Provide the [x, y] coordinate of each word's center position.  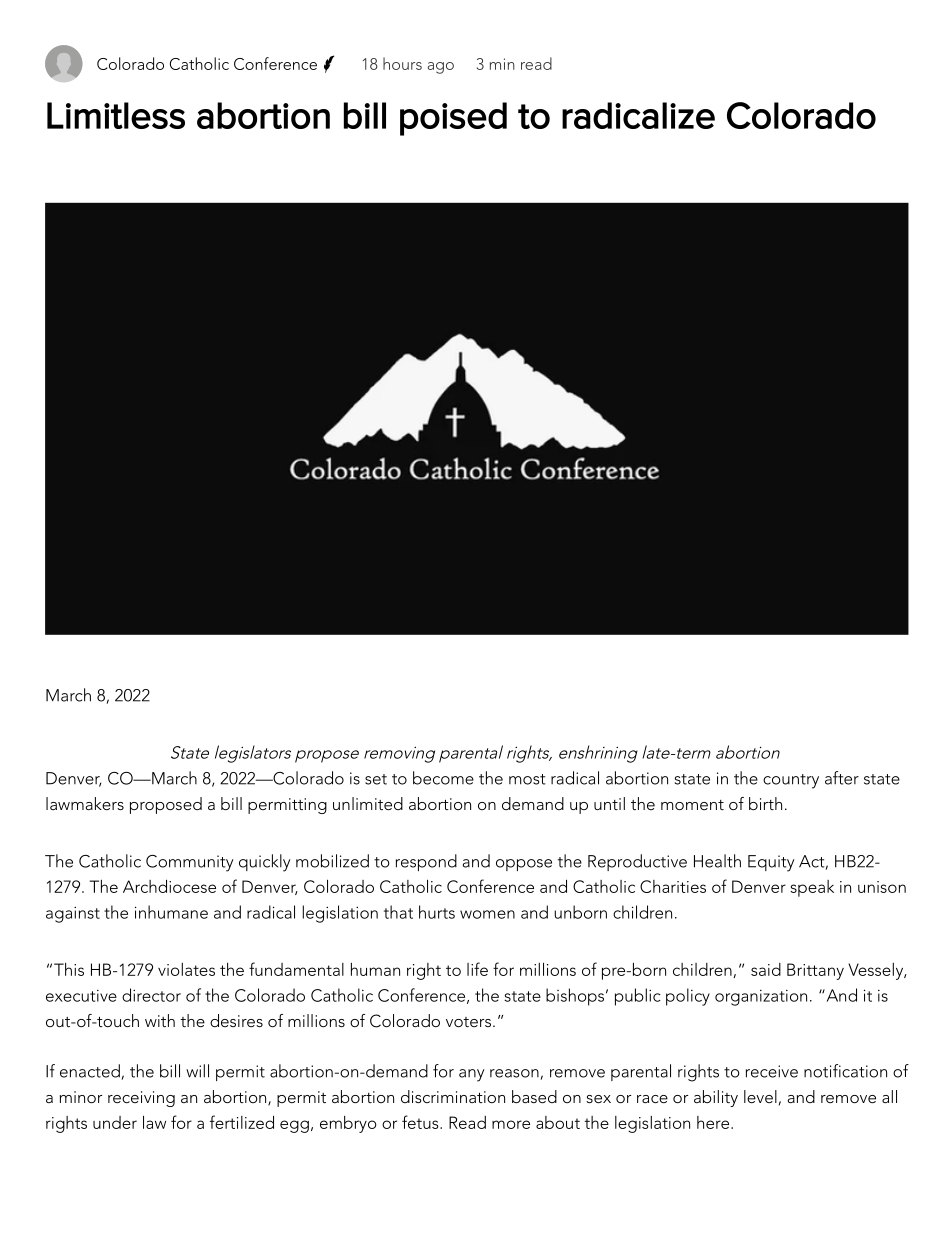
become [443, 778]
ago [440, 68]
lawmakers [85, 803]
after [842, 778]
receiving [141, 1099]
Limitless [116, 115]
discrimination [453, 1096]
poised [453, 119]
